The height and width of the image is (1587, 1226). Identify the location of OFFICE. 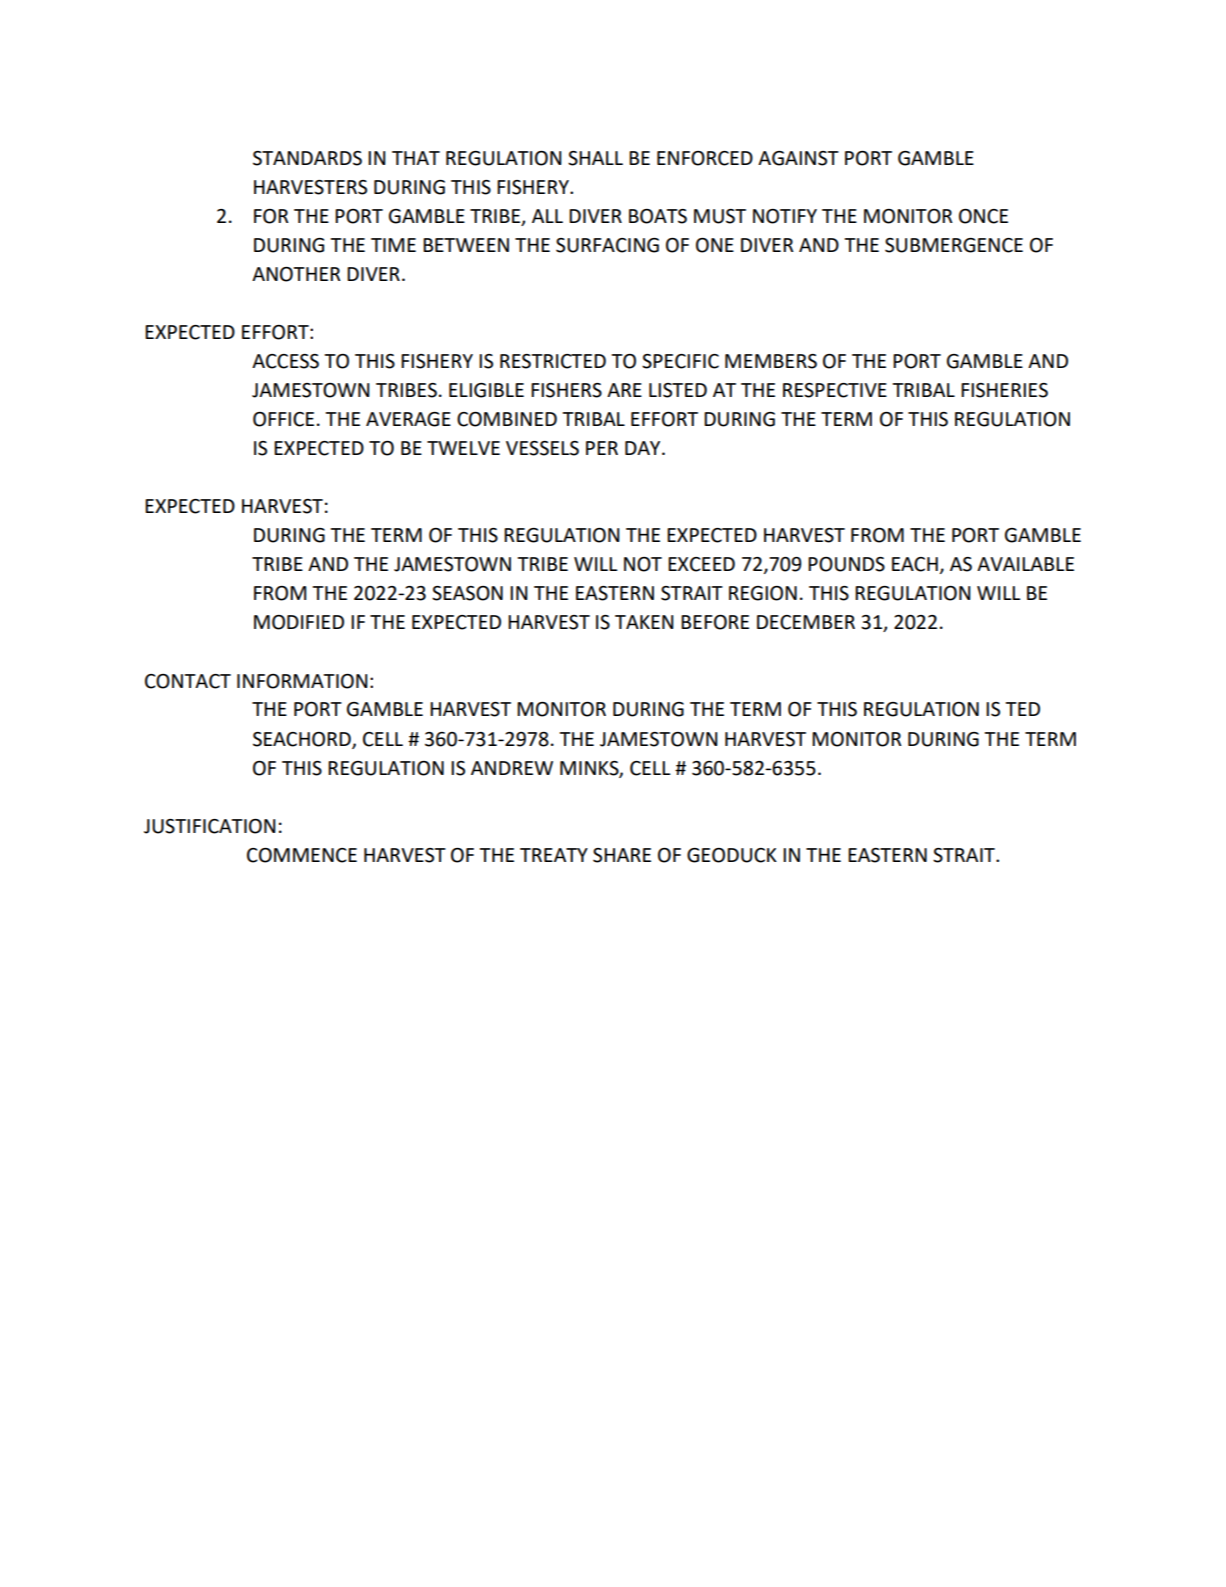
(283, 419).
